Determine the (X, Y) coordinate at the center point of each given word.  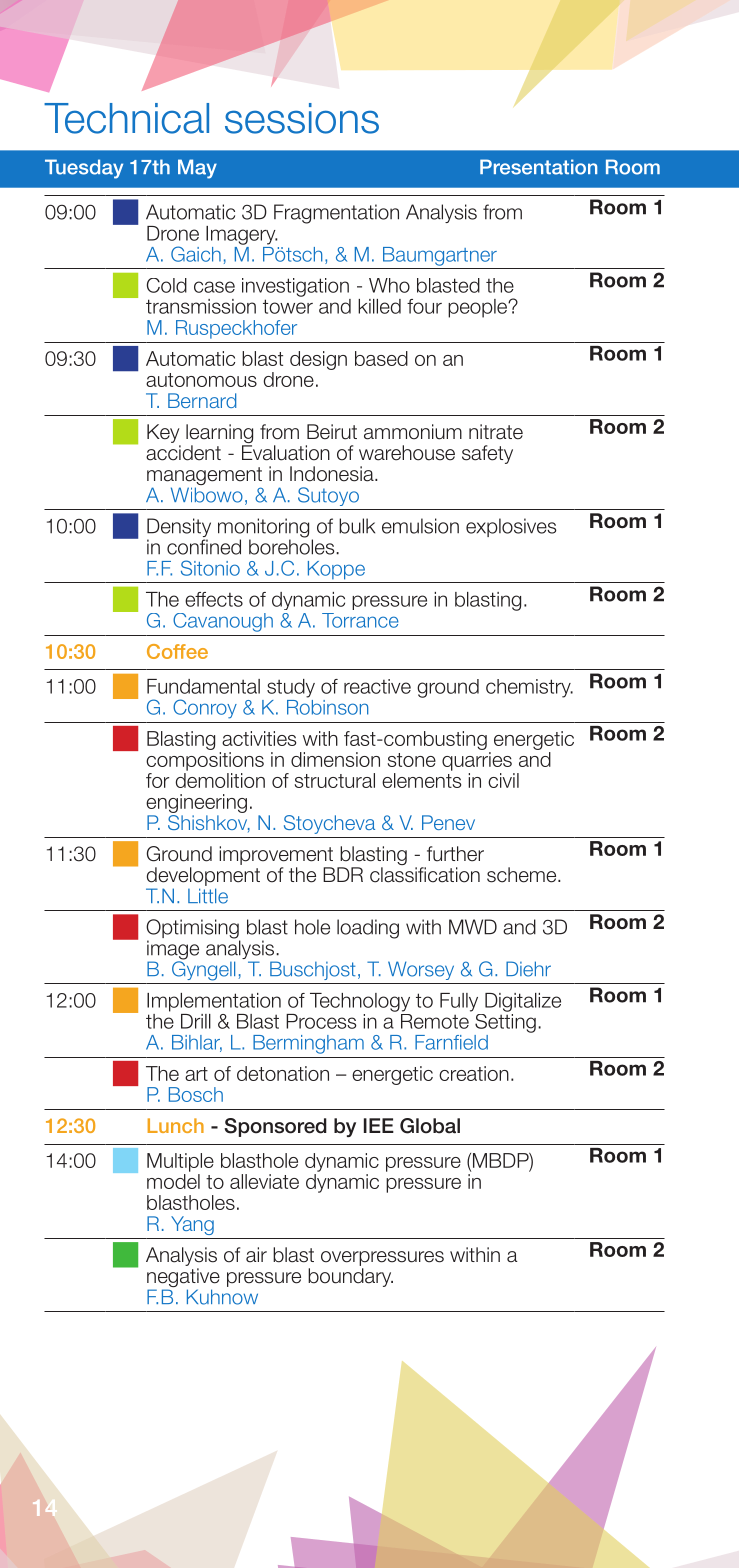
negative (183, 1279)
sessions (302, 118)
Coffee (177, 651)
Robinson (327, 706)
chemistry (529, 688)
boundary (350, 1277)
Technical (126, 118)
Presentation (538, 167)
